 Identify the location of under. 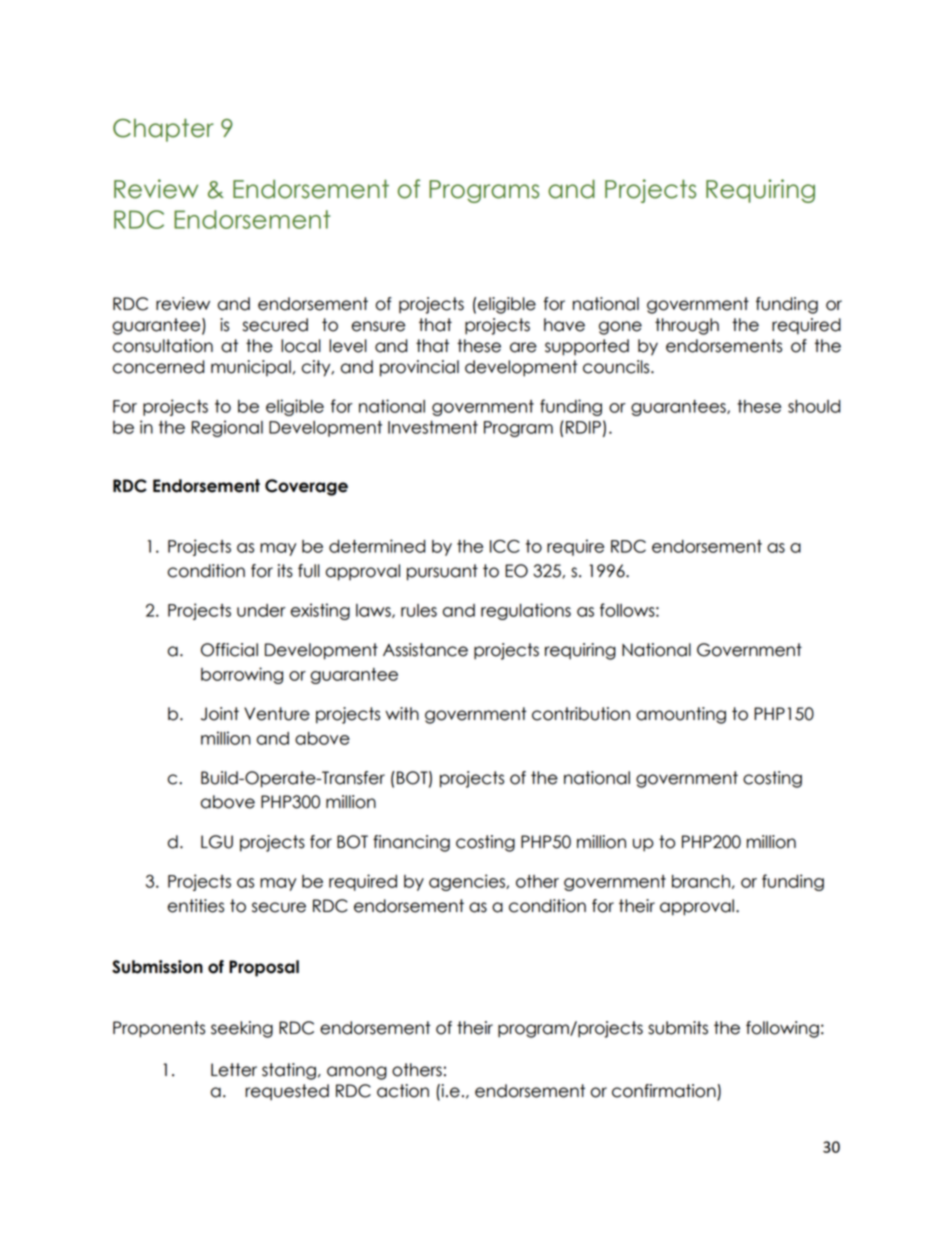
(261, 610).
